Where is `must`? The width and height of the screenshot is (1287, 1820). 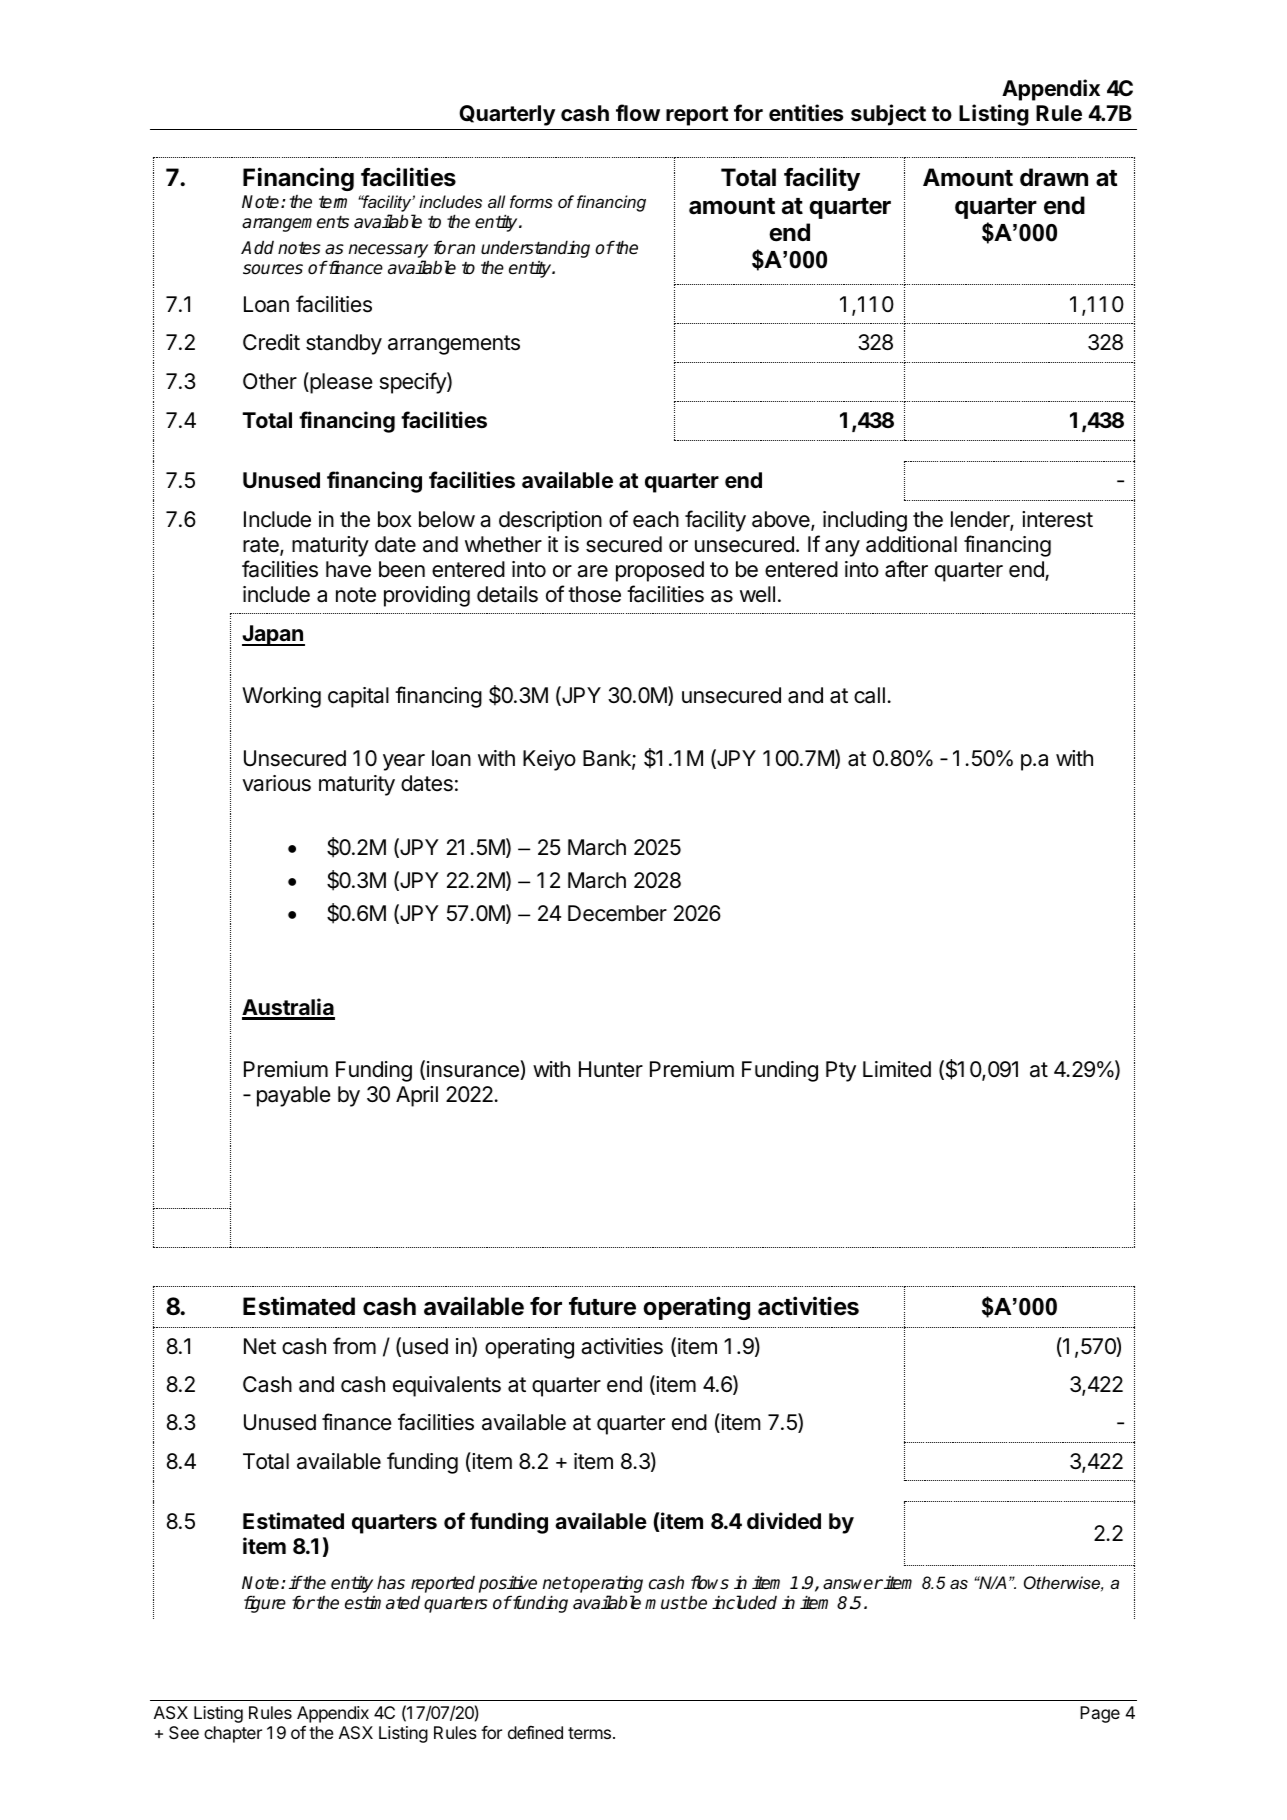
must is located at coordinates (666, 1603).
